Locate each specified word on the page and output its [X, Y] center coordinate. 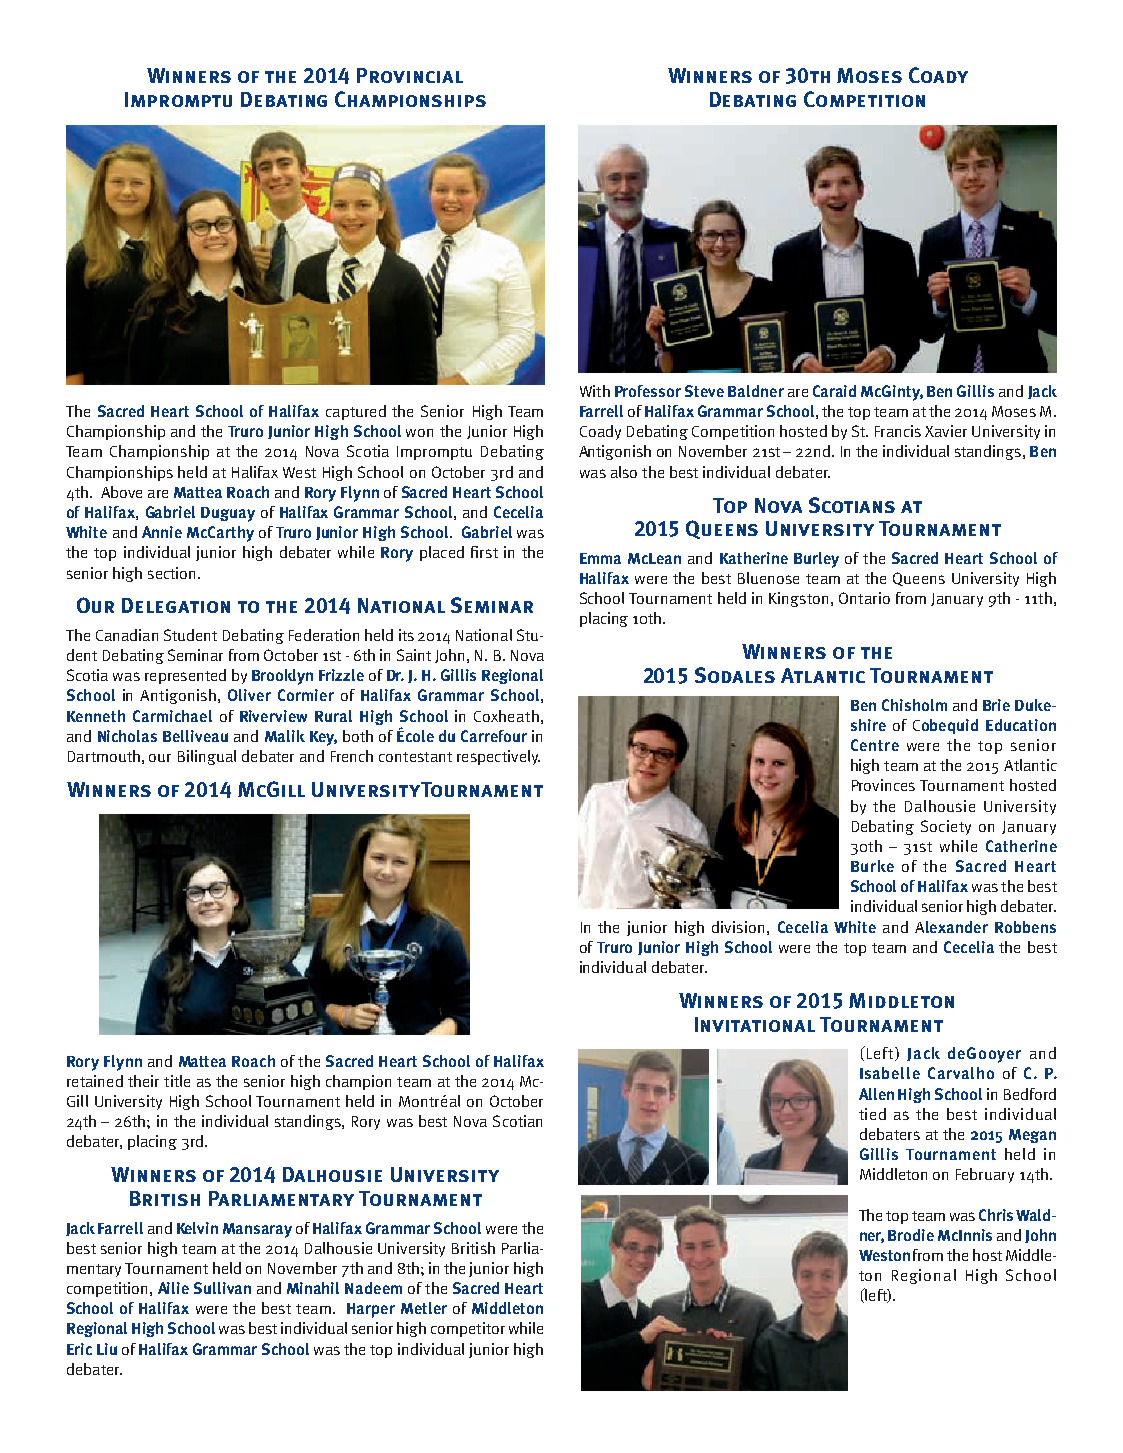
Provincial [410, 75]
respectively [498, 757]
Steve [704, 391]
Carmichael [172, 716]
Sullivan [222, 1288]
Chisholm [914, 705]
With [595, 391]
